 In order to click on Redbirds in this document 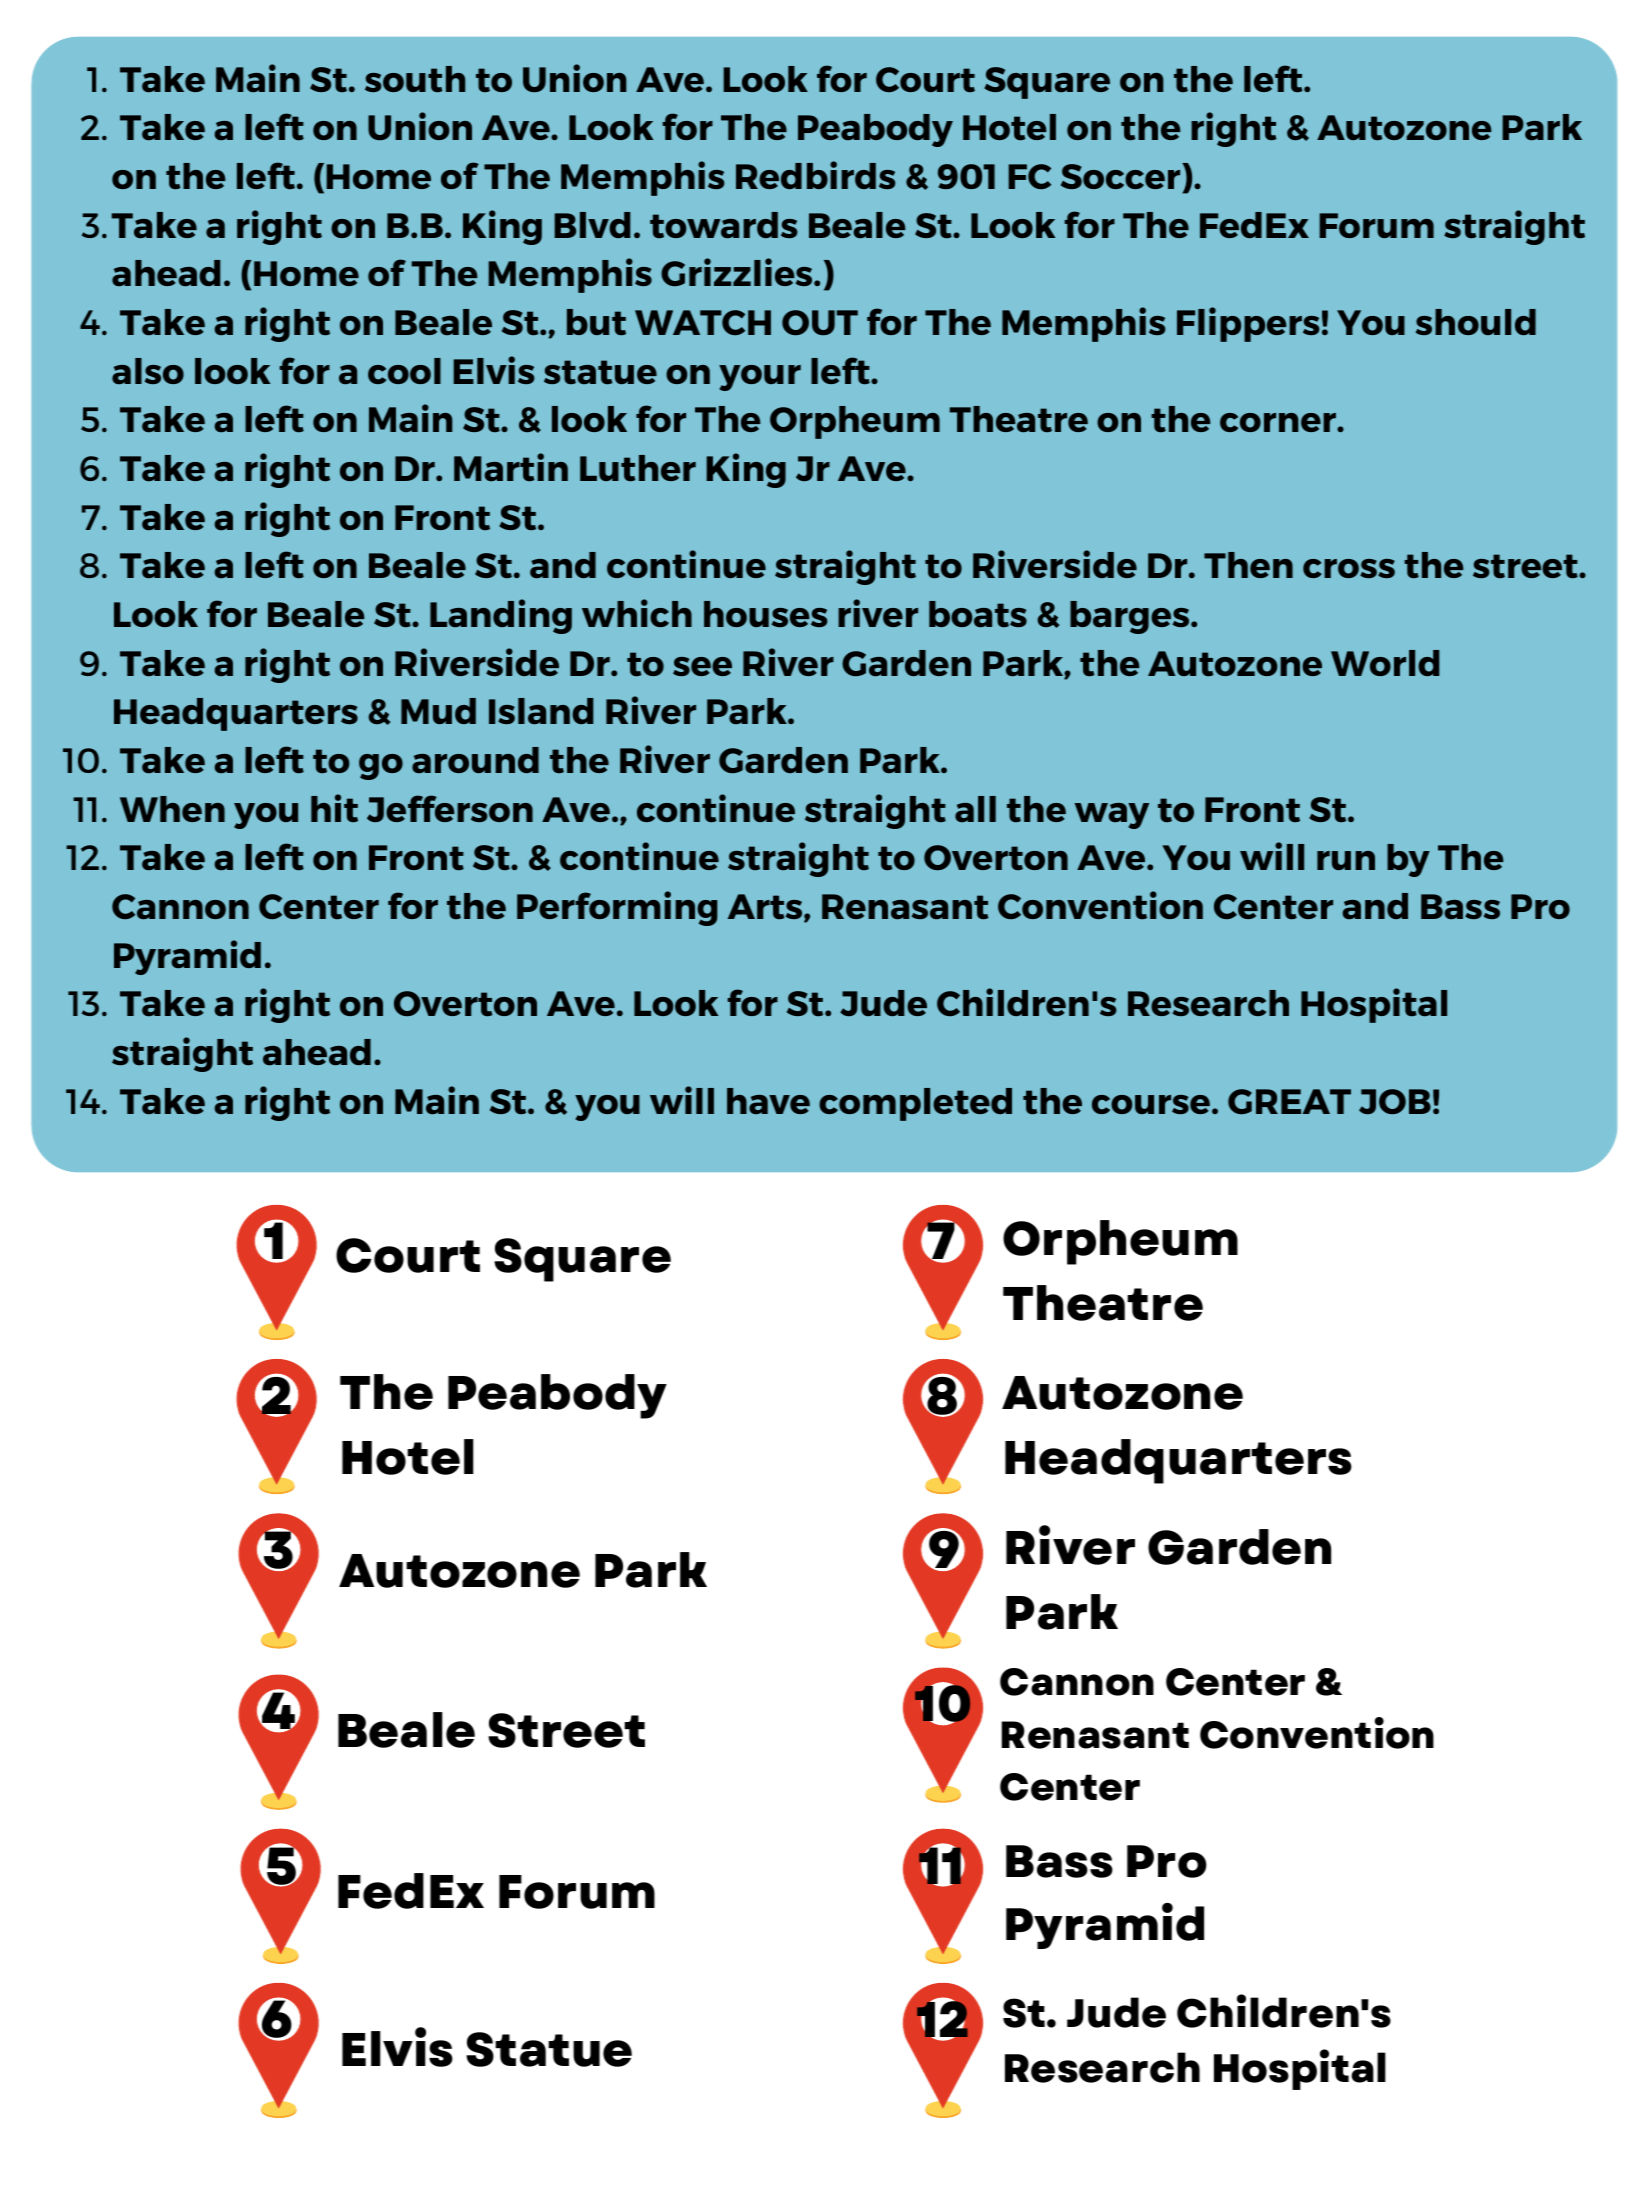, I will do `click(815, 175)`.
